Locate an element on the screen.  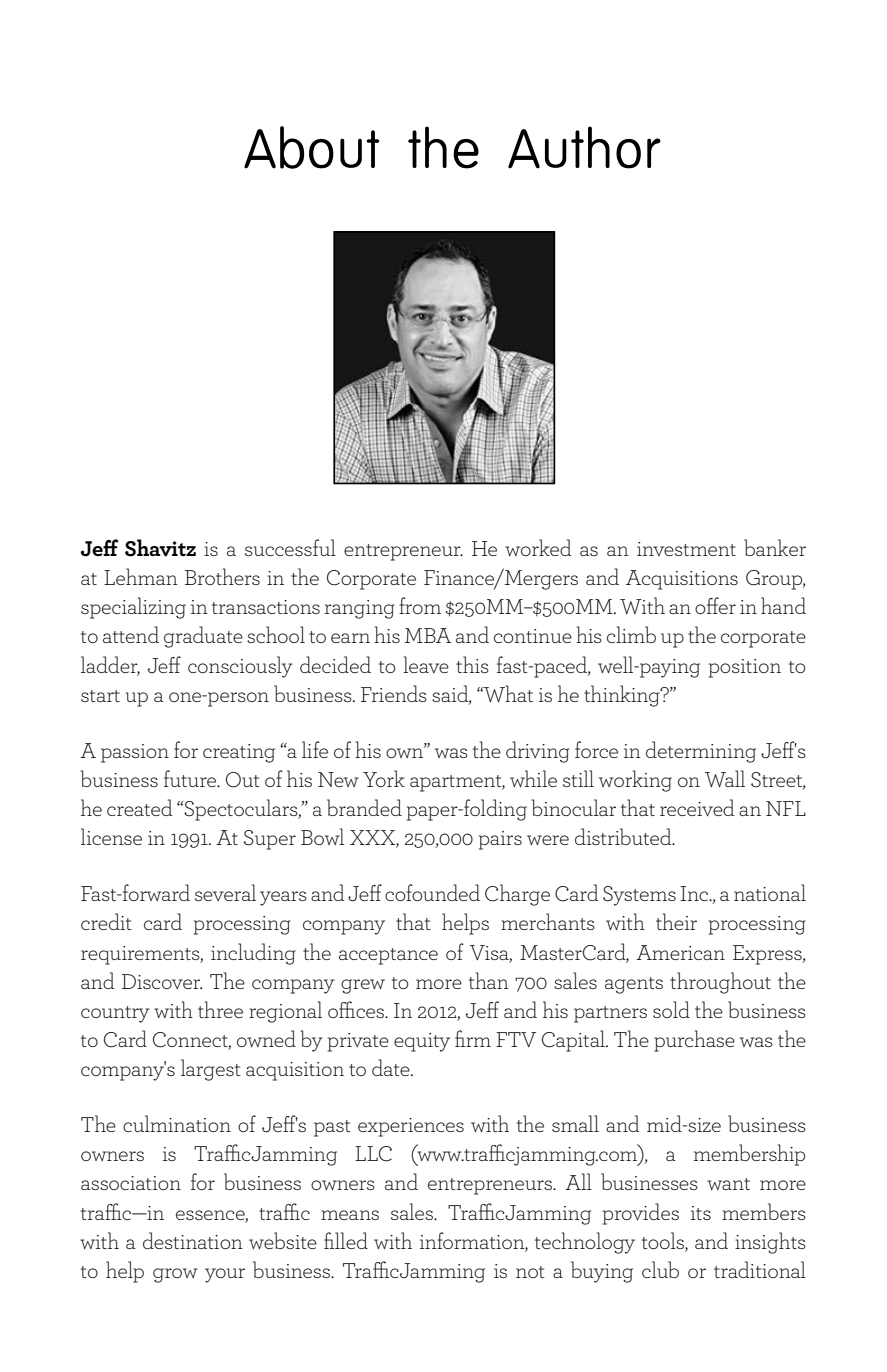
About is located at coordinates (311, 147).
